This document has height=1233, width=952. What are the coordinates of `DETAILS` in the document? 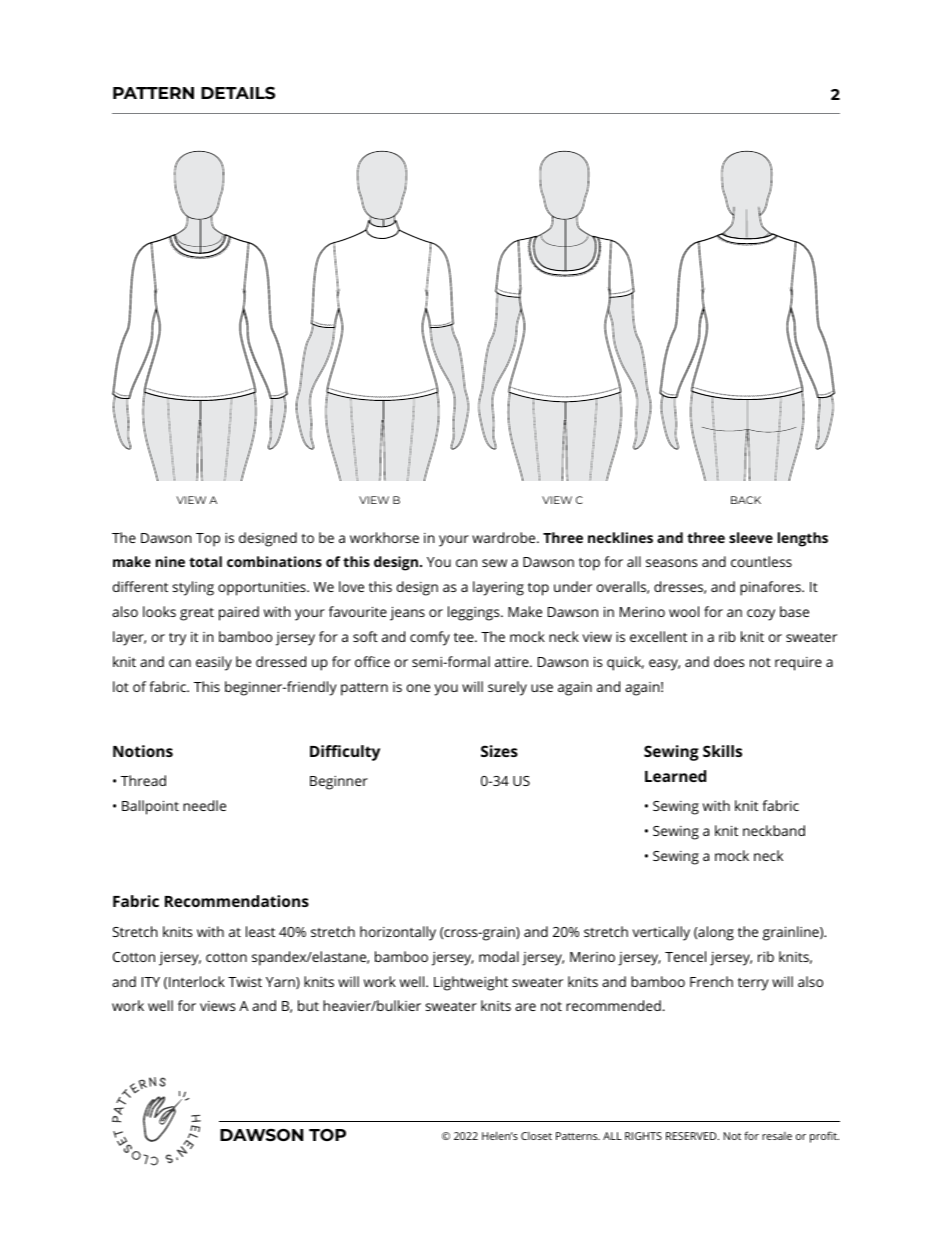 It's located at (238, 93).
